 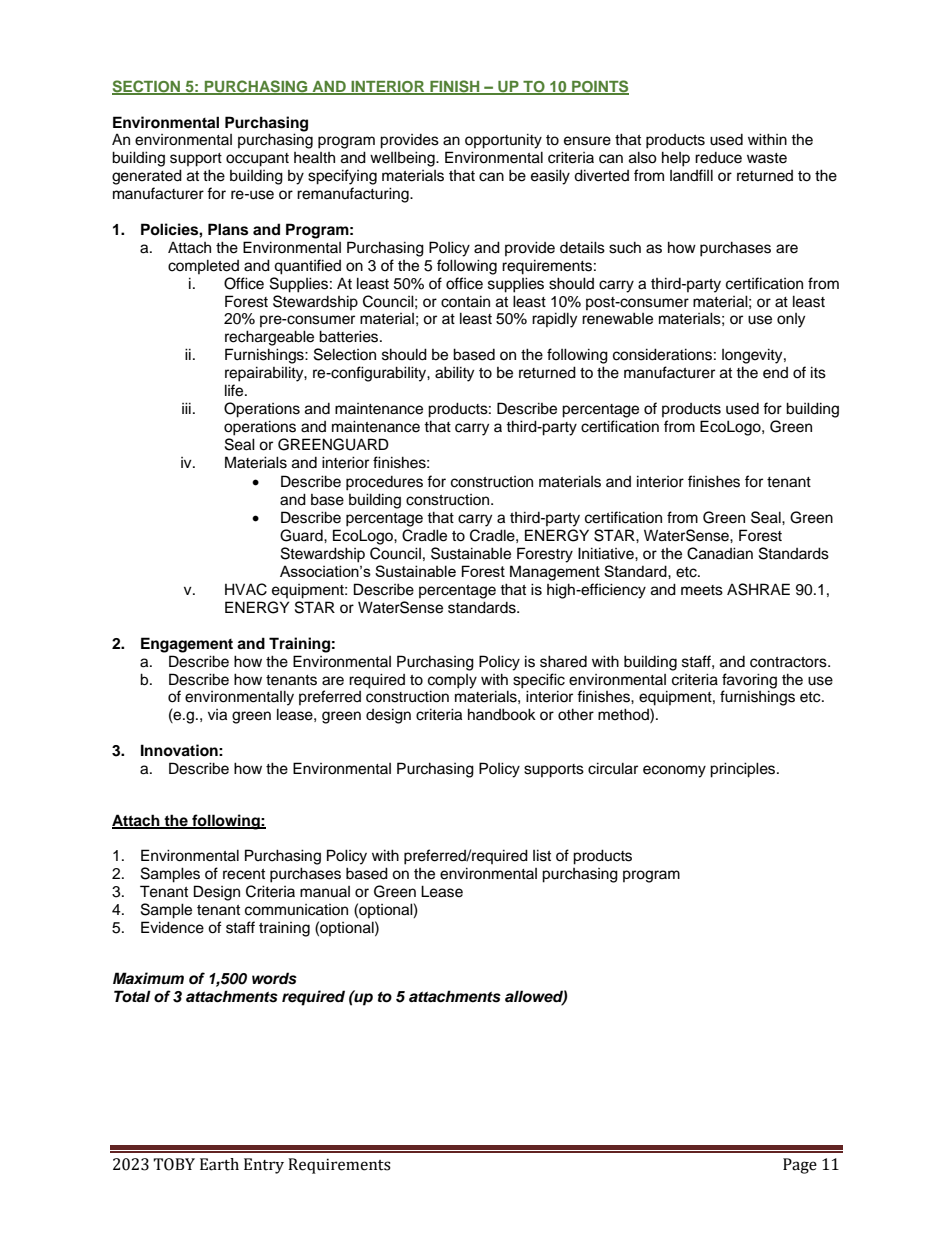 What do you see at coordinates (718, 158) in the screenshot?
I see `reduce` at bounding box center [718, 158].
